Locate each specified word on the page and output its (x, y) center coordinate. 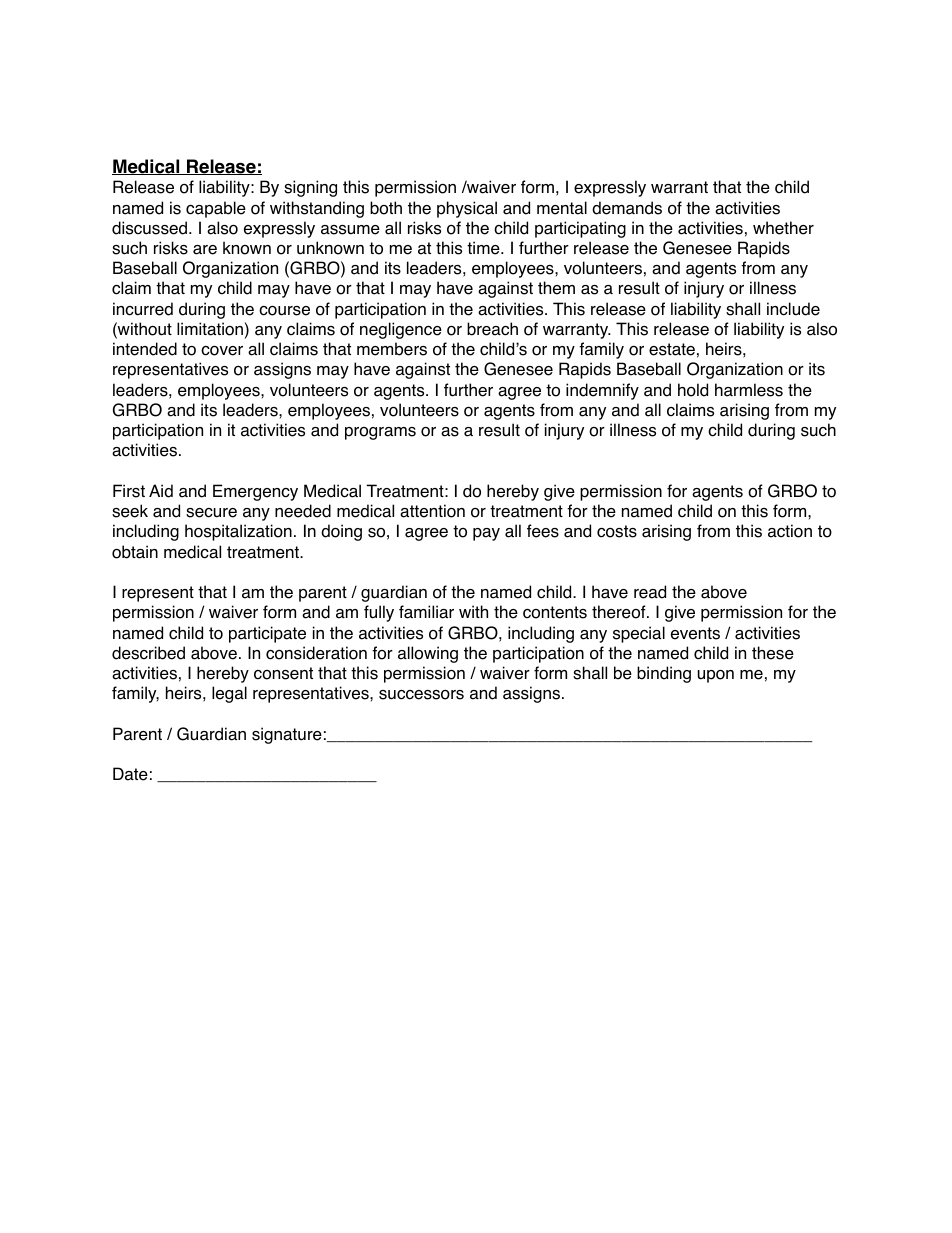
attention (432, 511)
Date (130, 774)
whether (783, 228)
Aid (161, 491)
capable (216, 209)
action (790, 531)
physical (467, 209)
